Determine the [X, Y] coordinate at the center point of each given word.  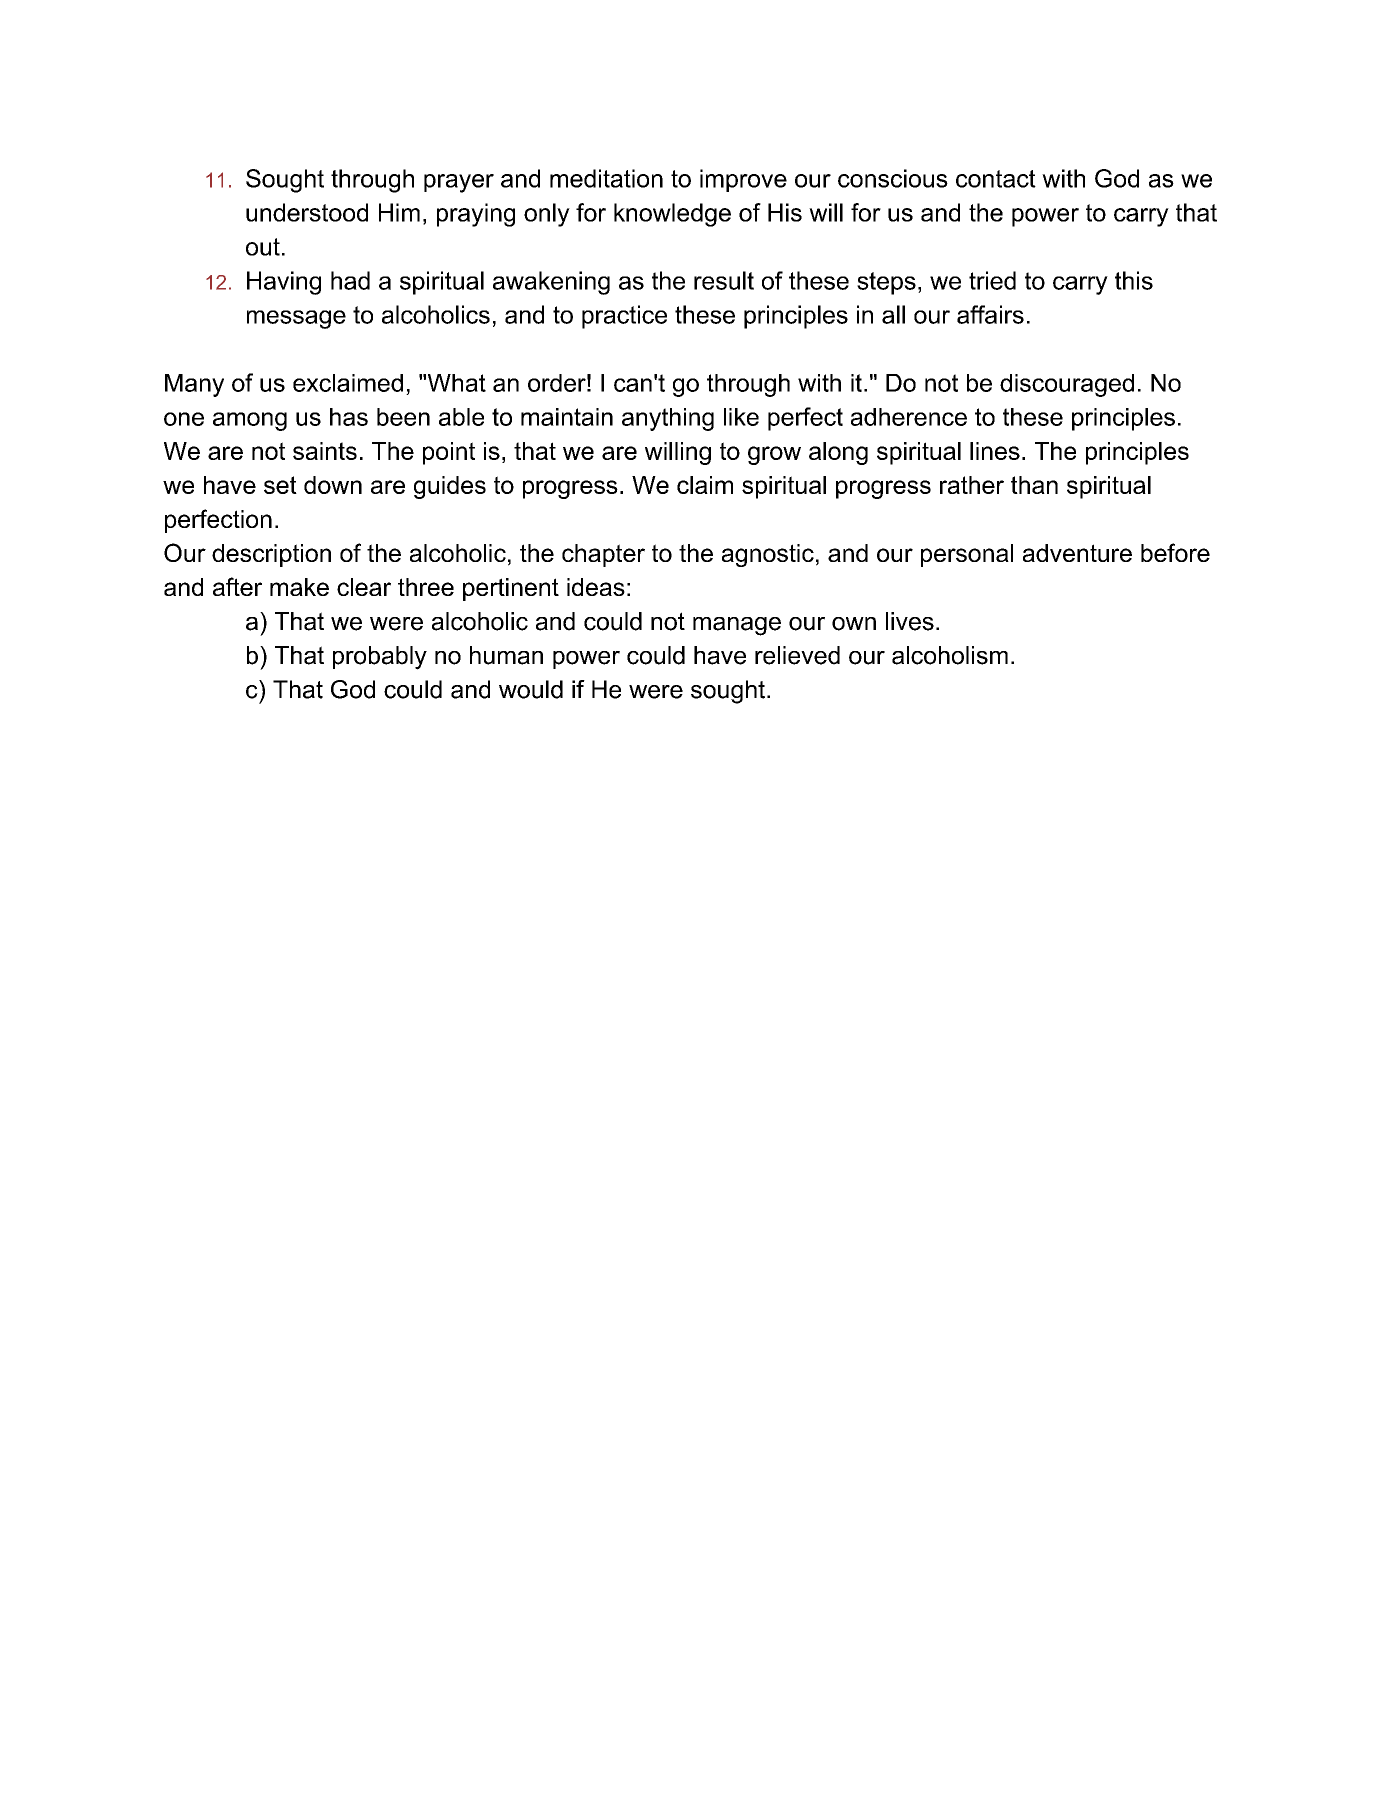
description [271, 555]
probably [380, 658]
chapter [603, 555]
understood [307, 212]
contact [996, 179]
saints [325, 451]
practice [624, 317]
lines [995, 451]
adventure [1077, 553]
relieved [797, 655]
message [296, 319]
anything [668, 419]
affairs [990, 314]
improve [743, 180]
